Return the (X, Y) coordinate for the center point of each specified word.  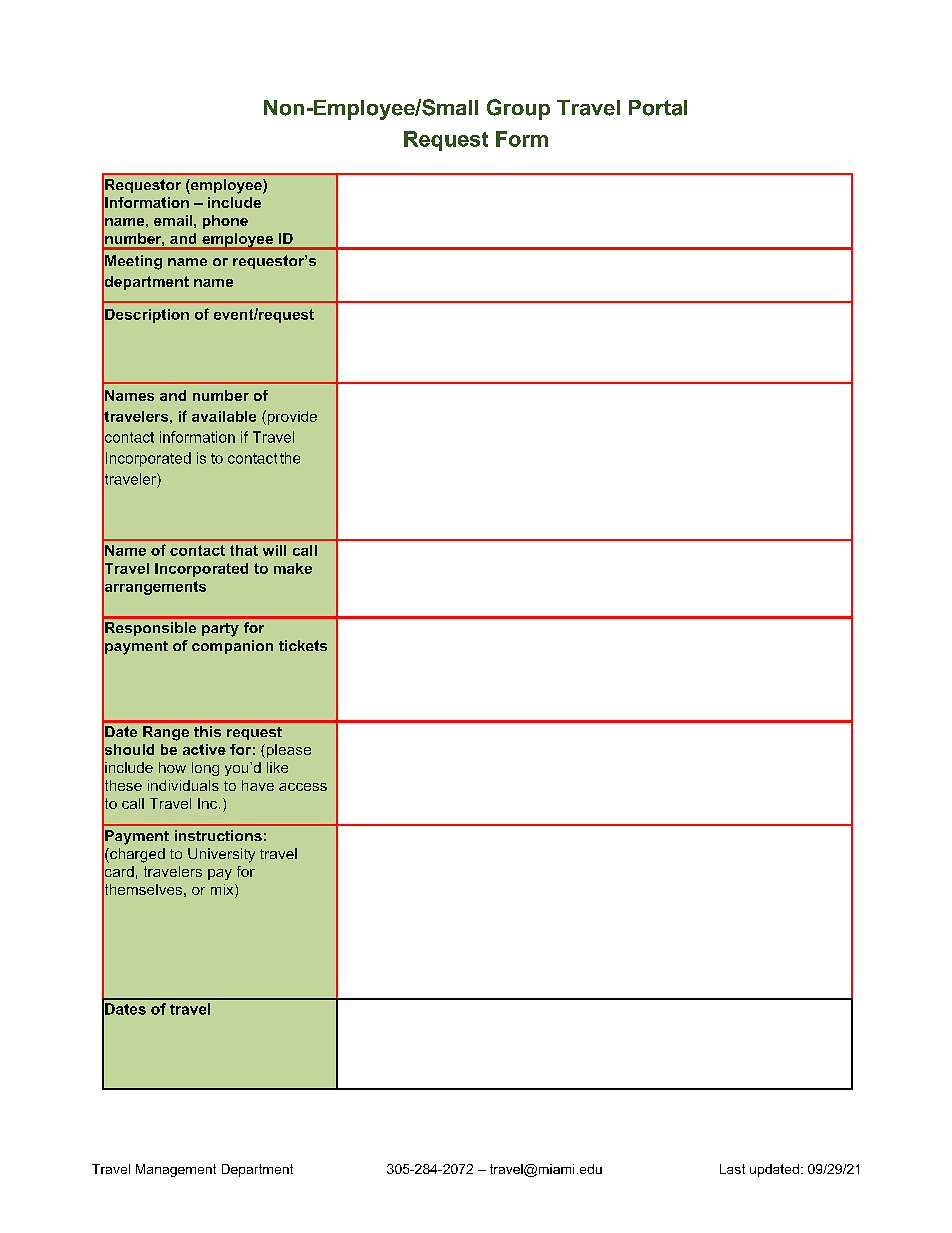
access (303, 787)
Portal (658, 108)
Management (176, 1170)
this (207, 731)
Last (732, 1169)
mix (223, 891)
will (274, 550)
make (293, 568)
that (244, 550)
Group (518, 109)
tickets (303, 645)
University (221, 855)
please (287, 751)
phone (225, 222)
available (224, 416)
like (277, 767)
